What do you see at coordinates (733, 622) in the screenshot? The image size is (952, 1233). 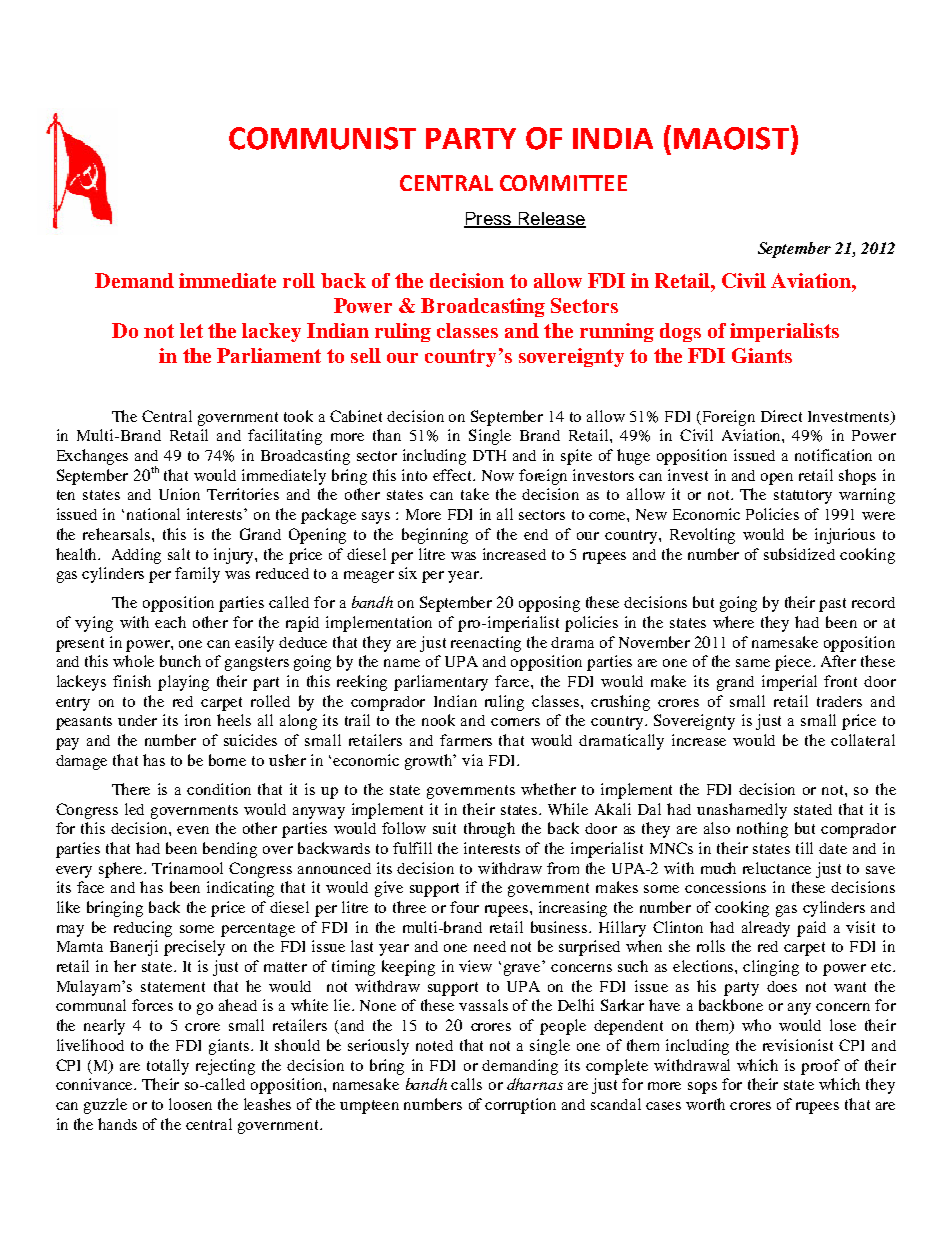 I see `where` at bounding box center [733, 622].
